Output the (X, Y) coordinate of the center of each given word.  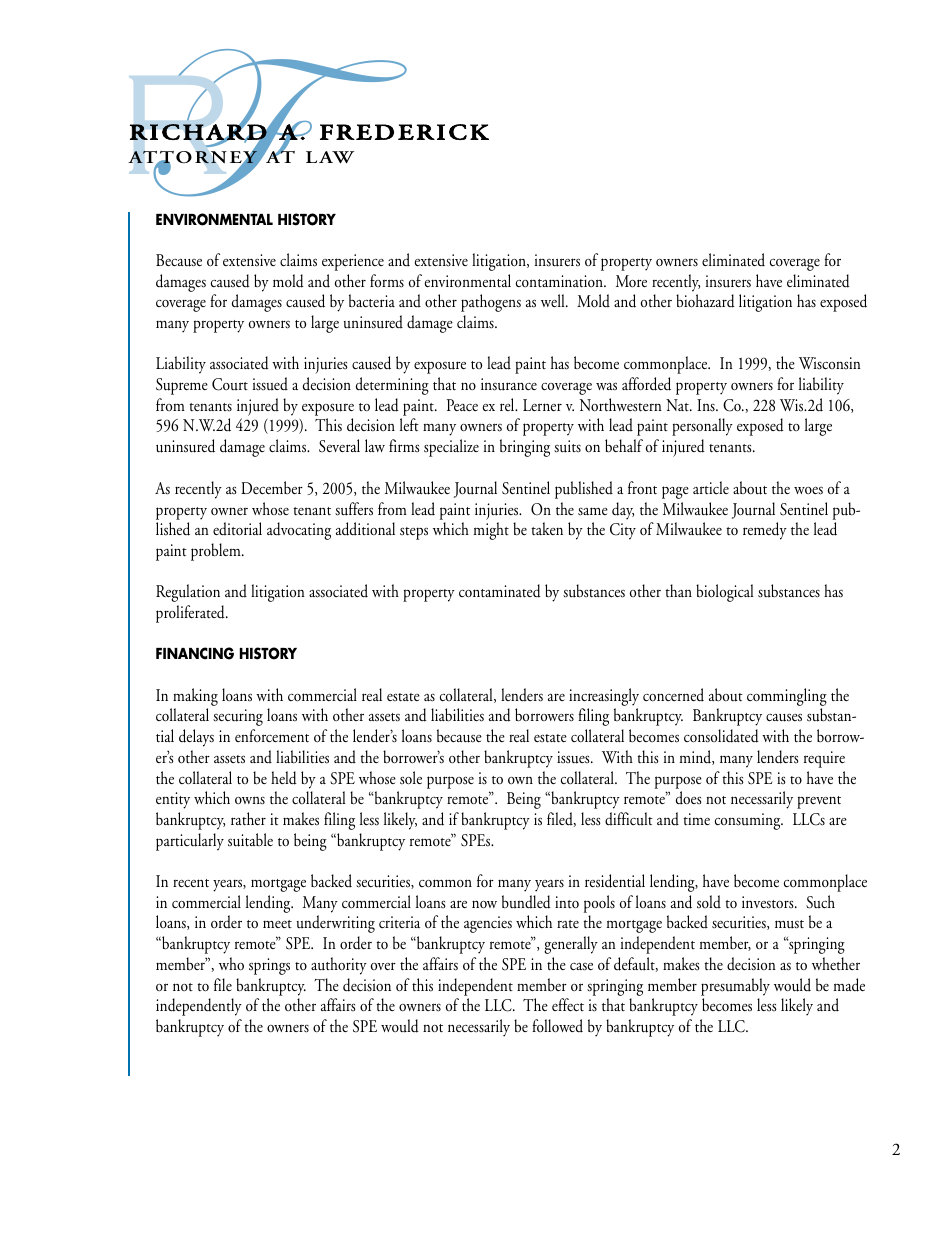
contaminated (500, 591)
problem (217, 552)
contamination (560, 281)
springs (269, 966)
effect (568, 1005)
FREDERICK (404, 132)
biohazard (705, 301)
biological (724, 593)
